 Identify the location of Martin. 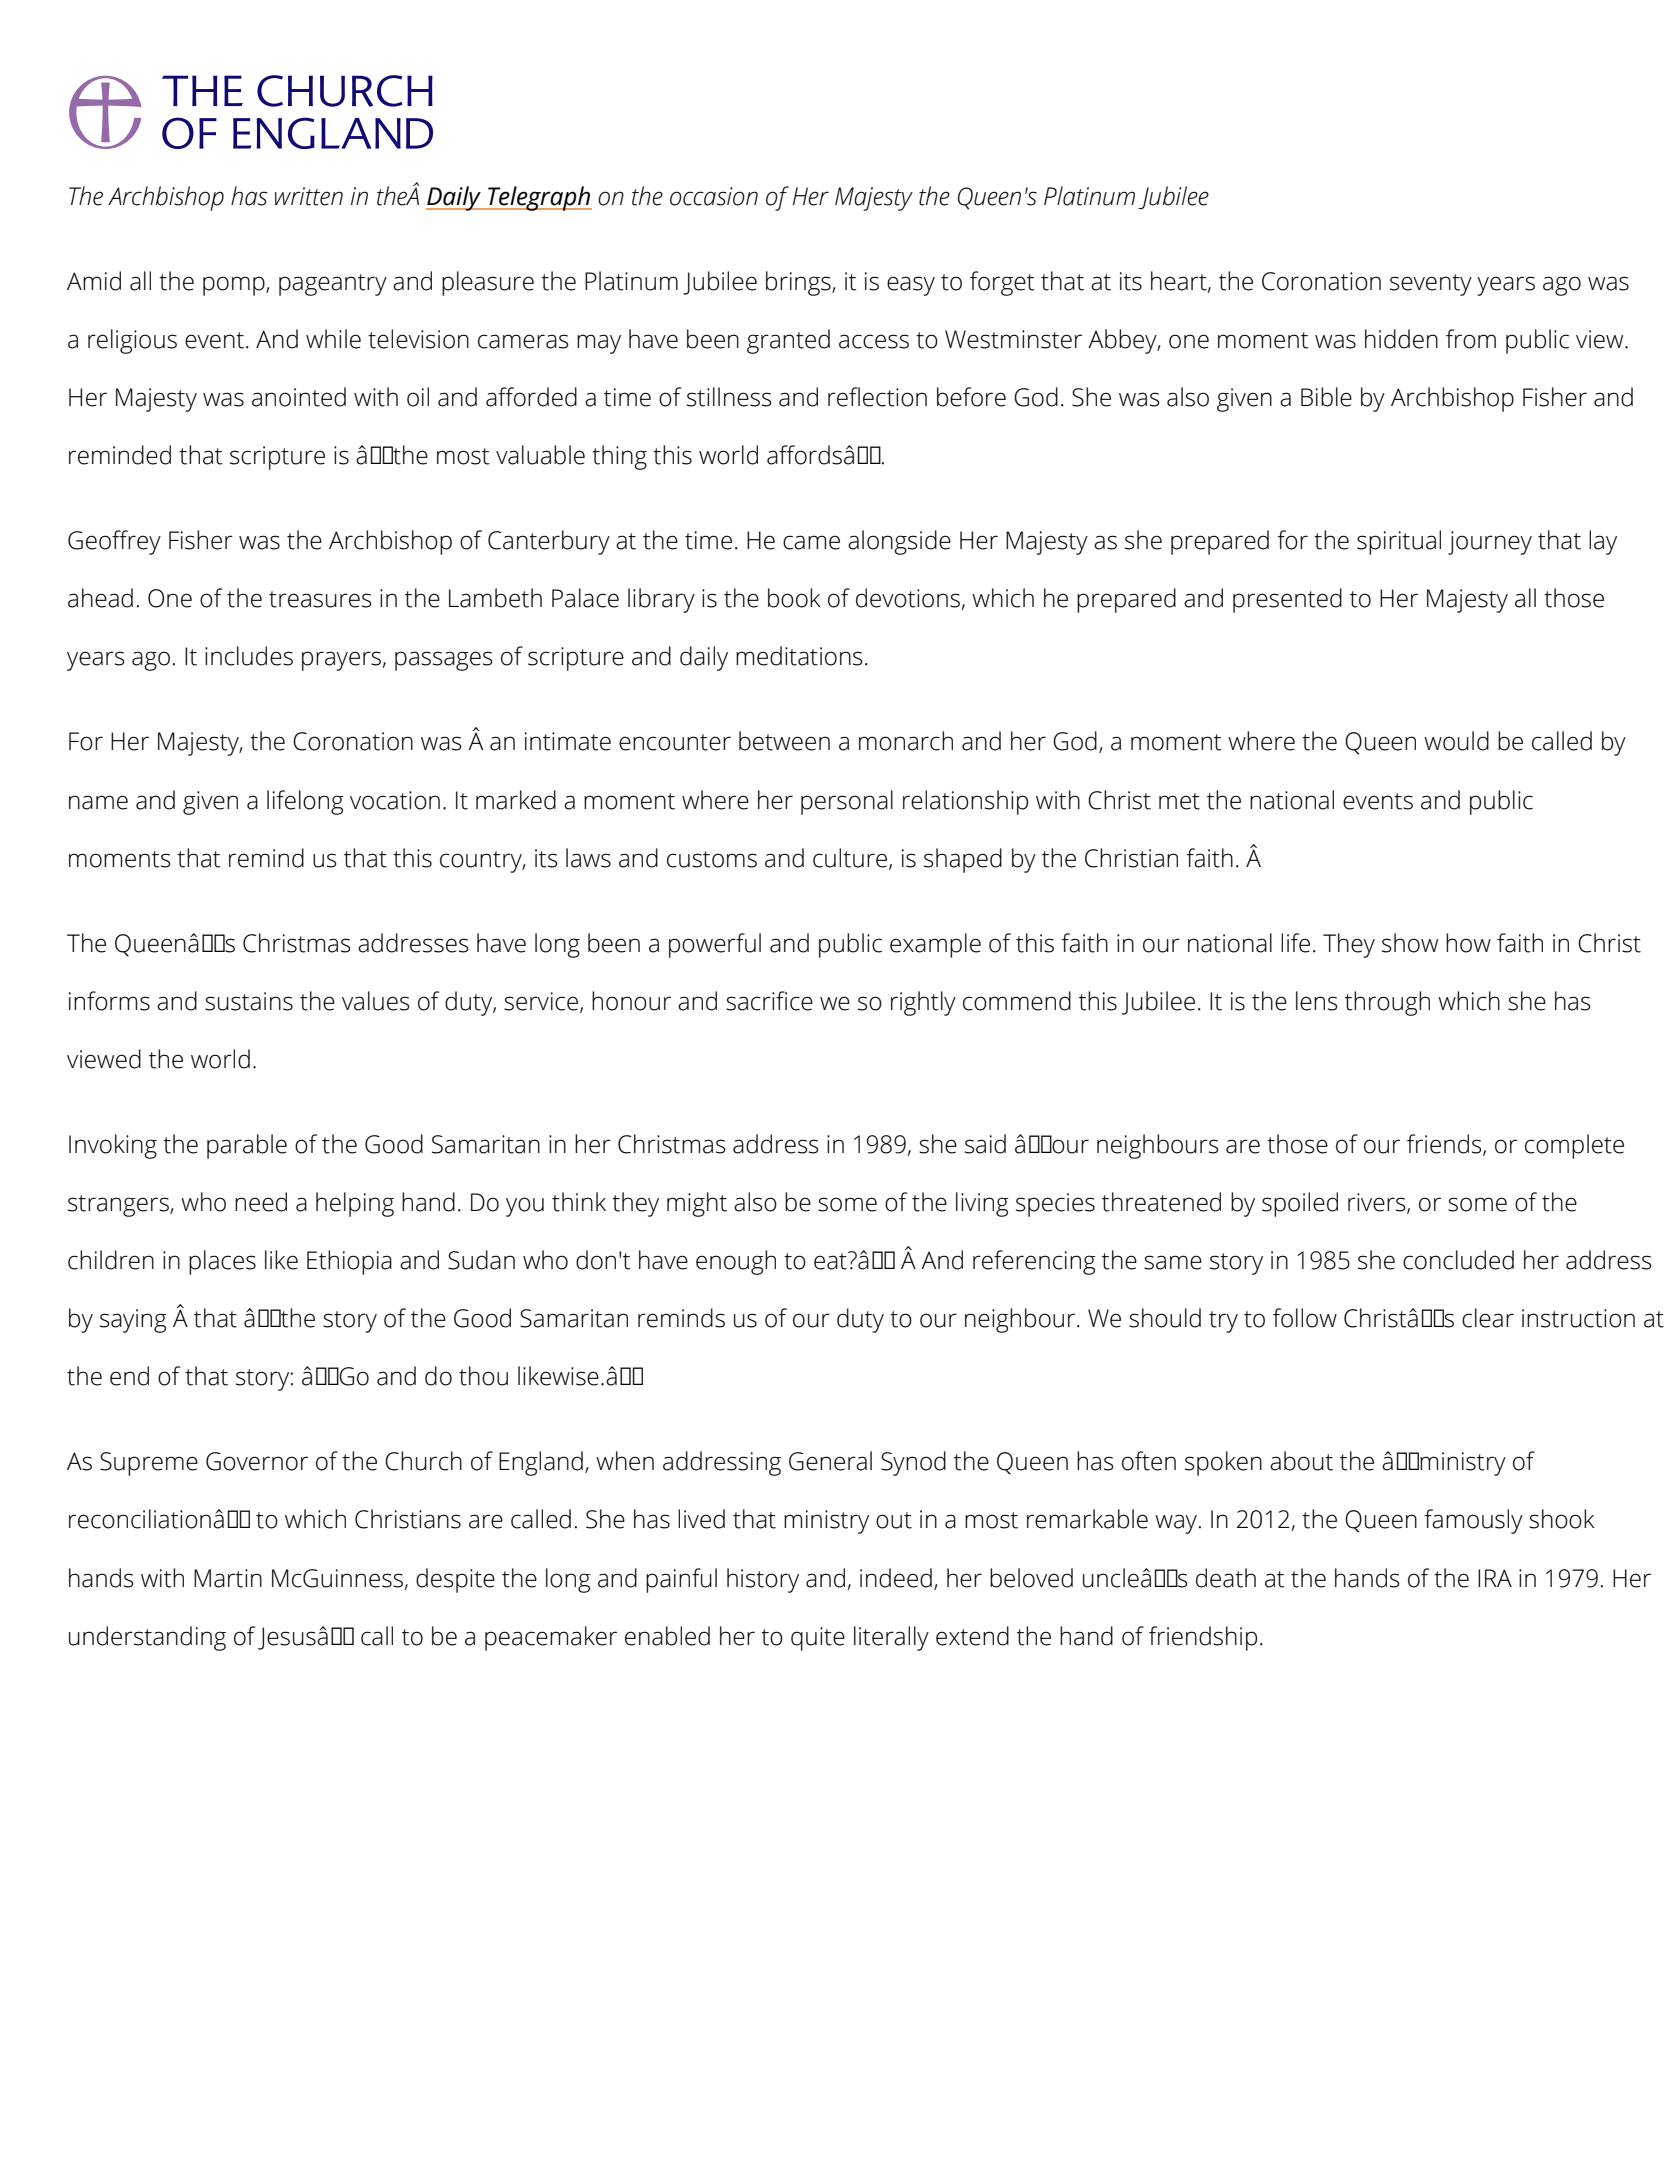
(228, 1578).
